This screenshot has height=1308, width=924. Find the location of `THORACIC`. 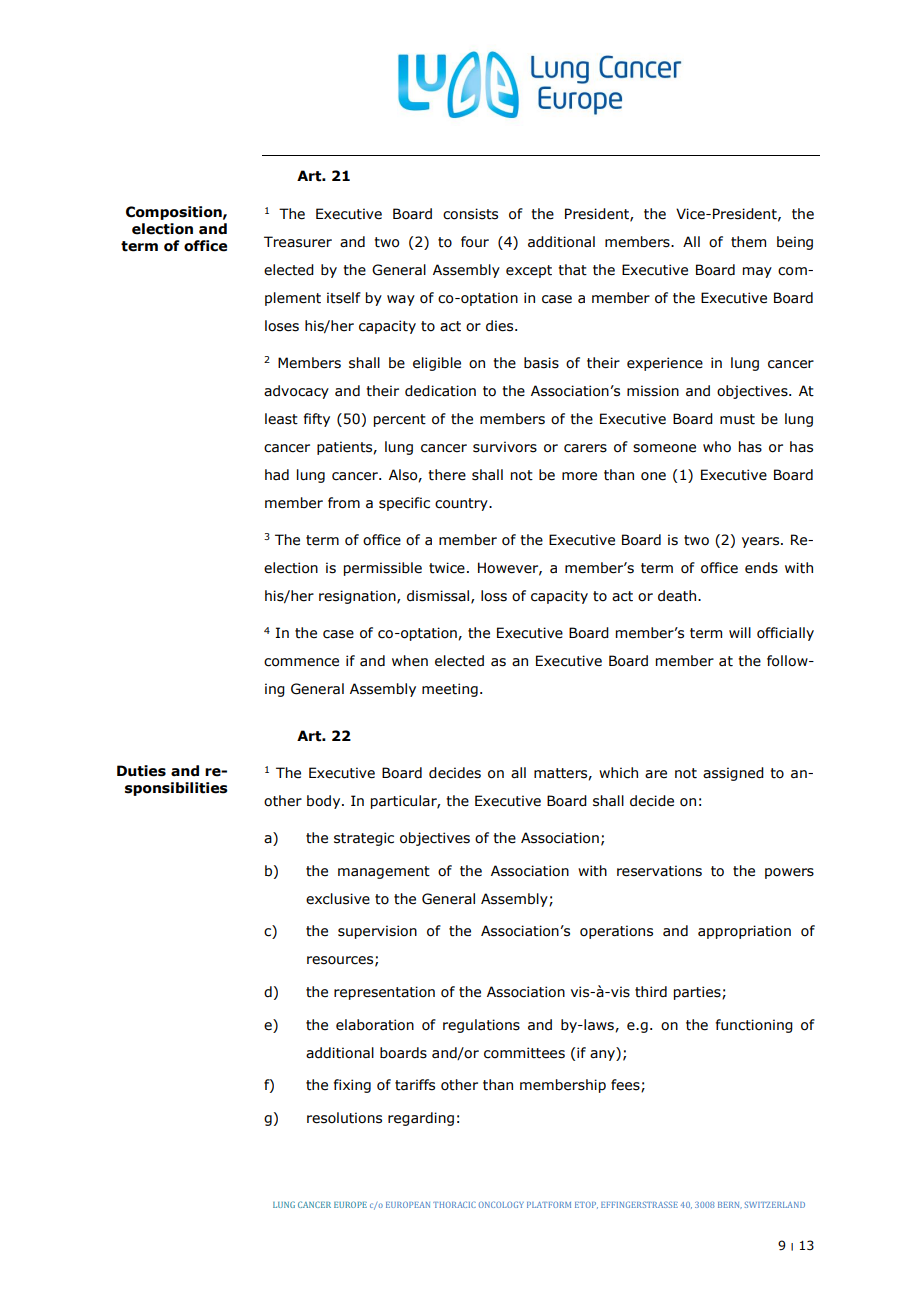

THORACIC is located at coordinates (454, 1204).
